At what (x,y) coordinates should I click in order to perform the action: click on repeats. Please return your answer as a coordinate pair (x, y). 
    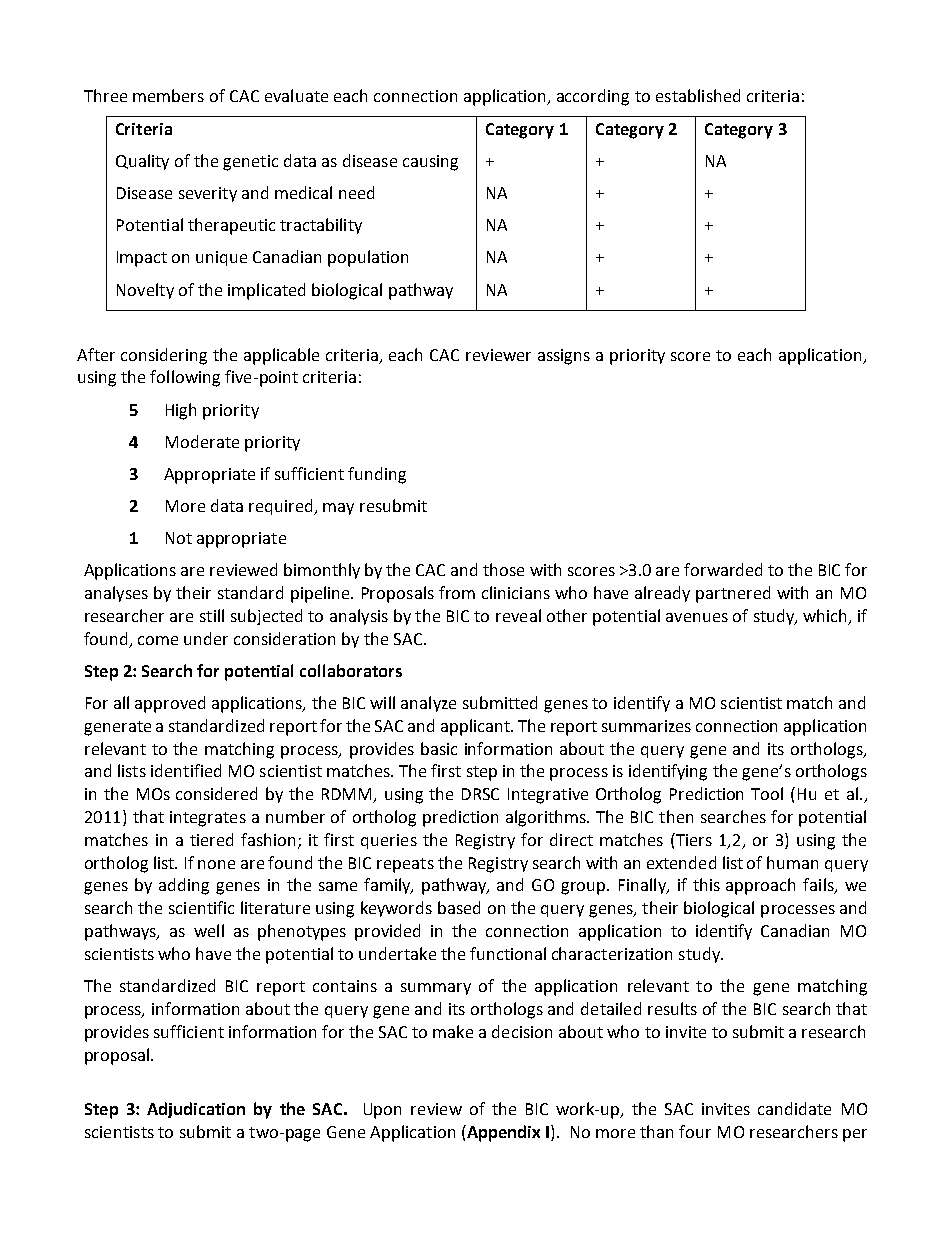
    Looking at the image, I should click on (405, 865).
